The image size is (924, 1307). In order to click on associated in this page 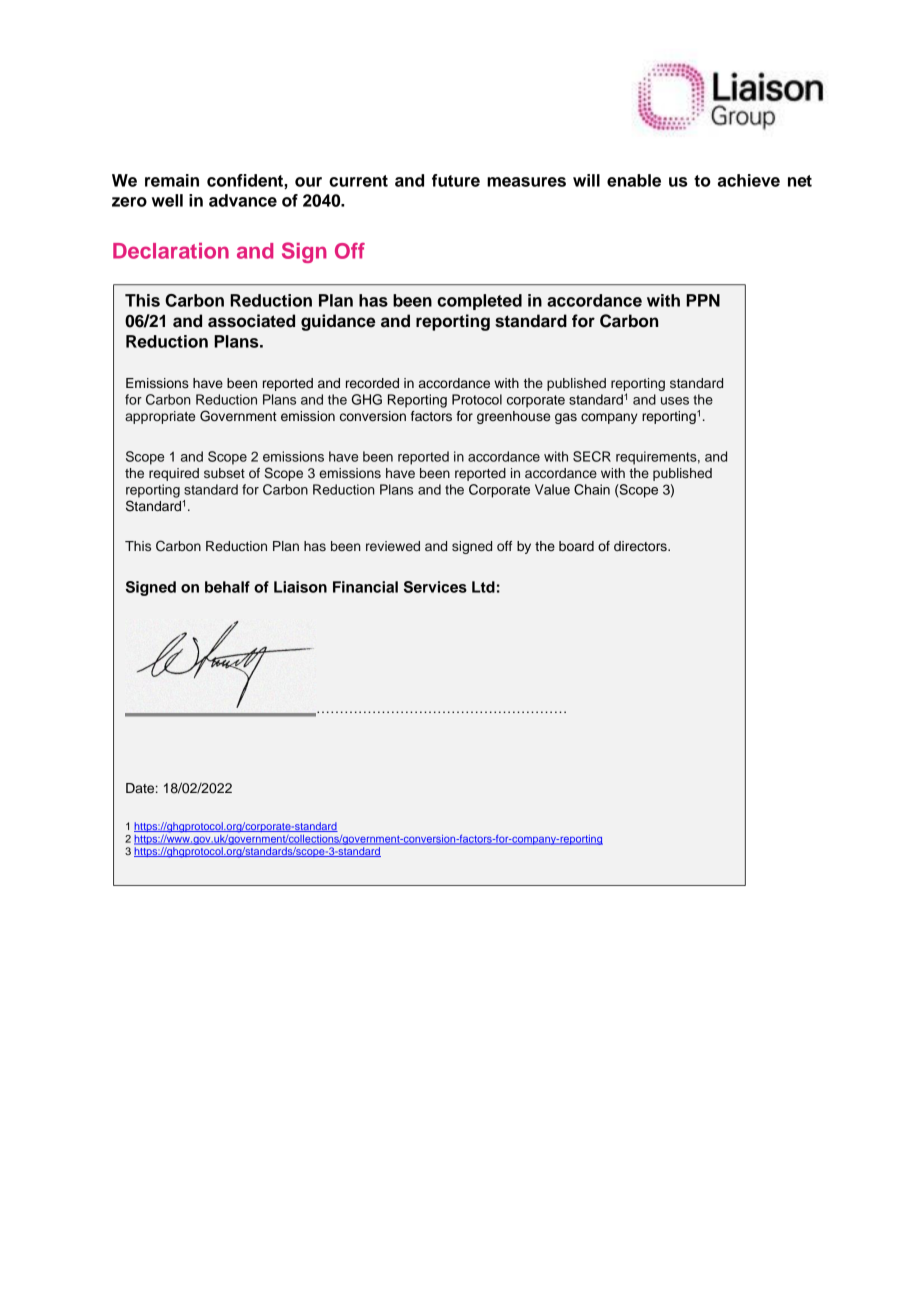, I will do `click(251, 321)`.
